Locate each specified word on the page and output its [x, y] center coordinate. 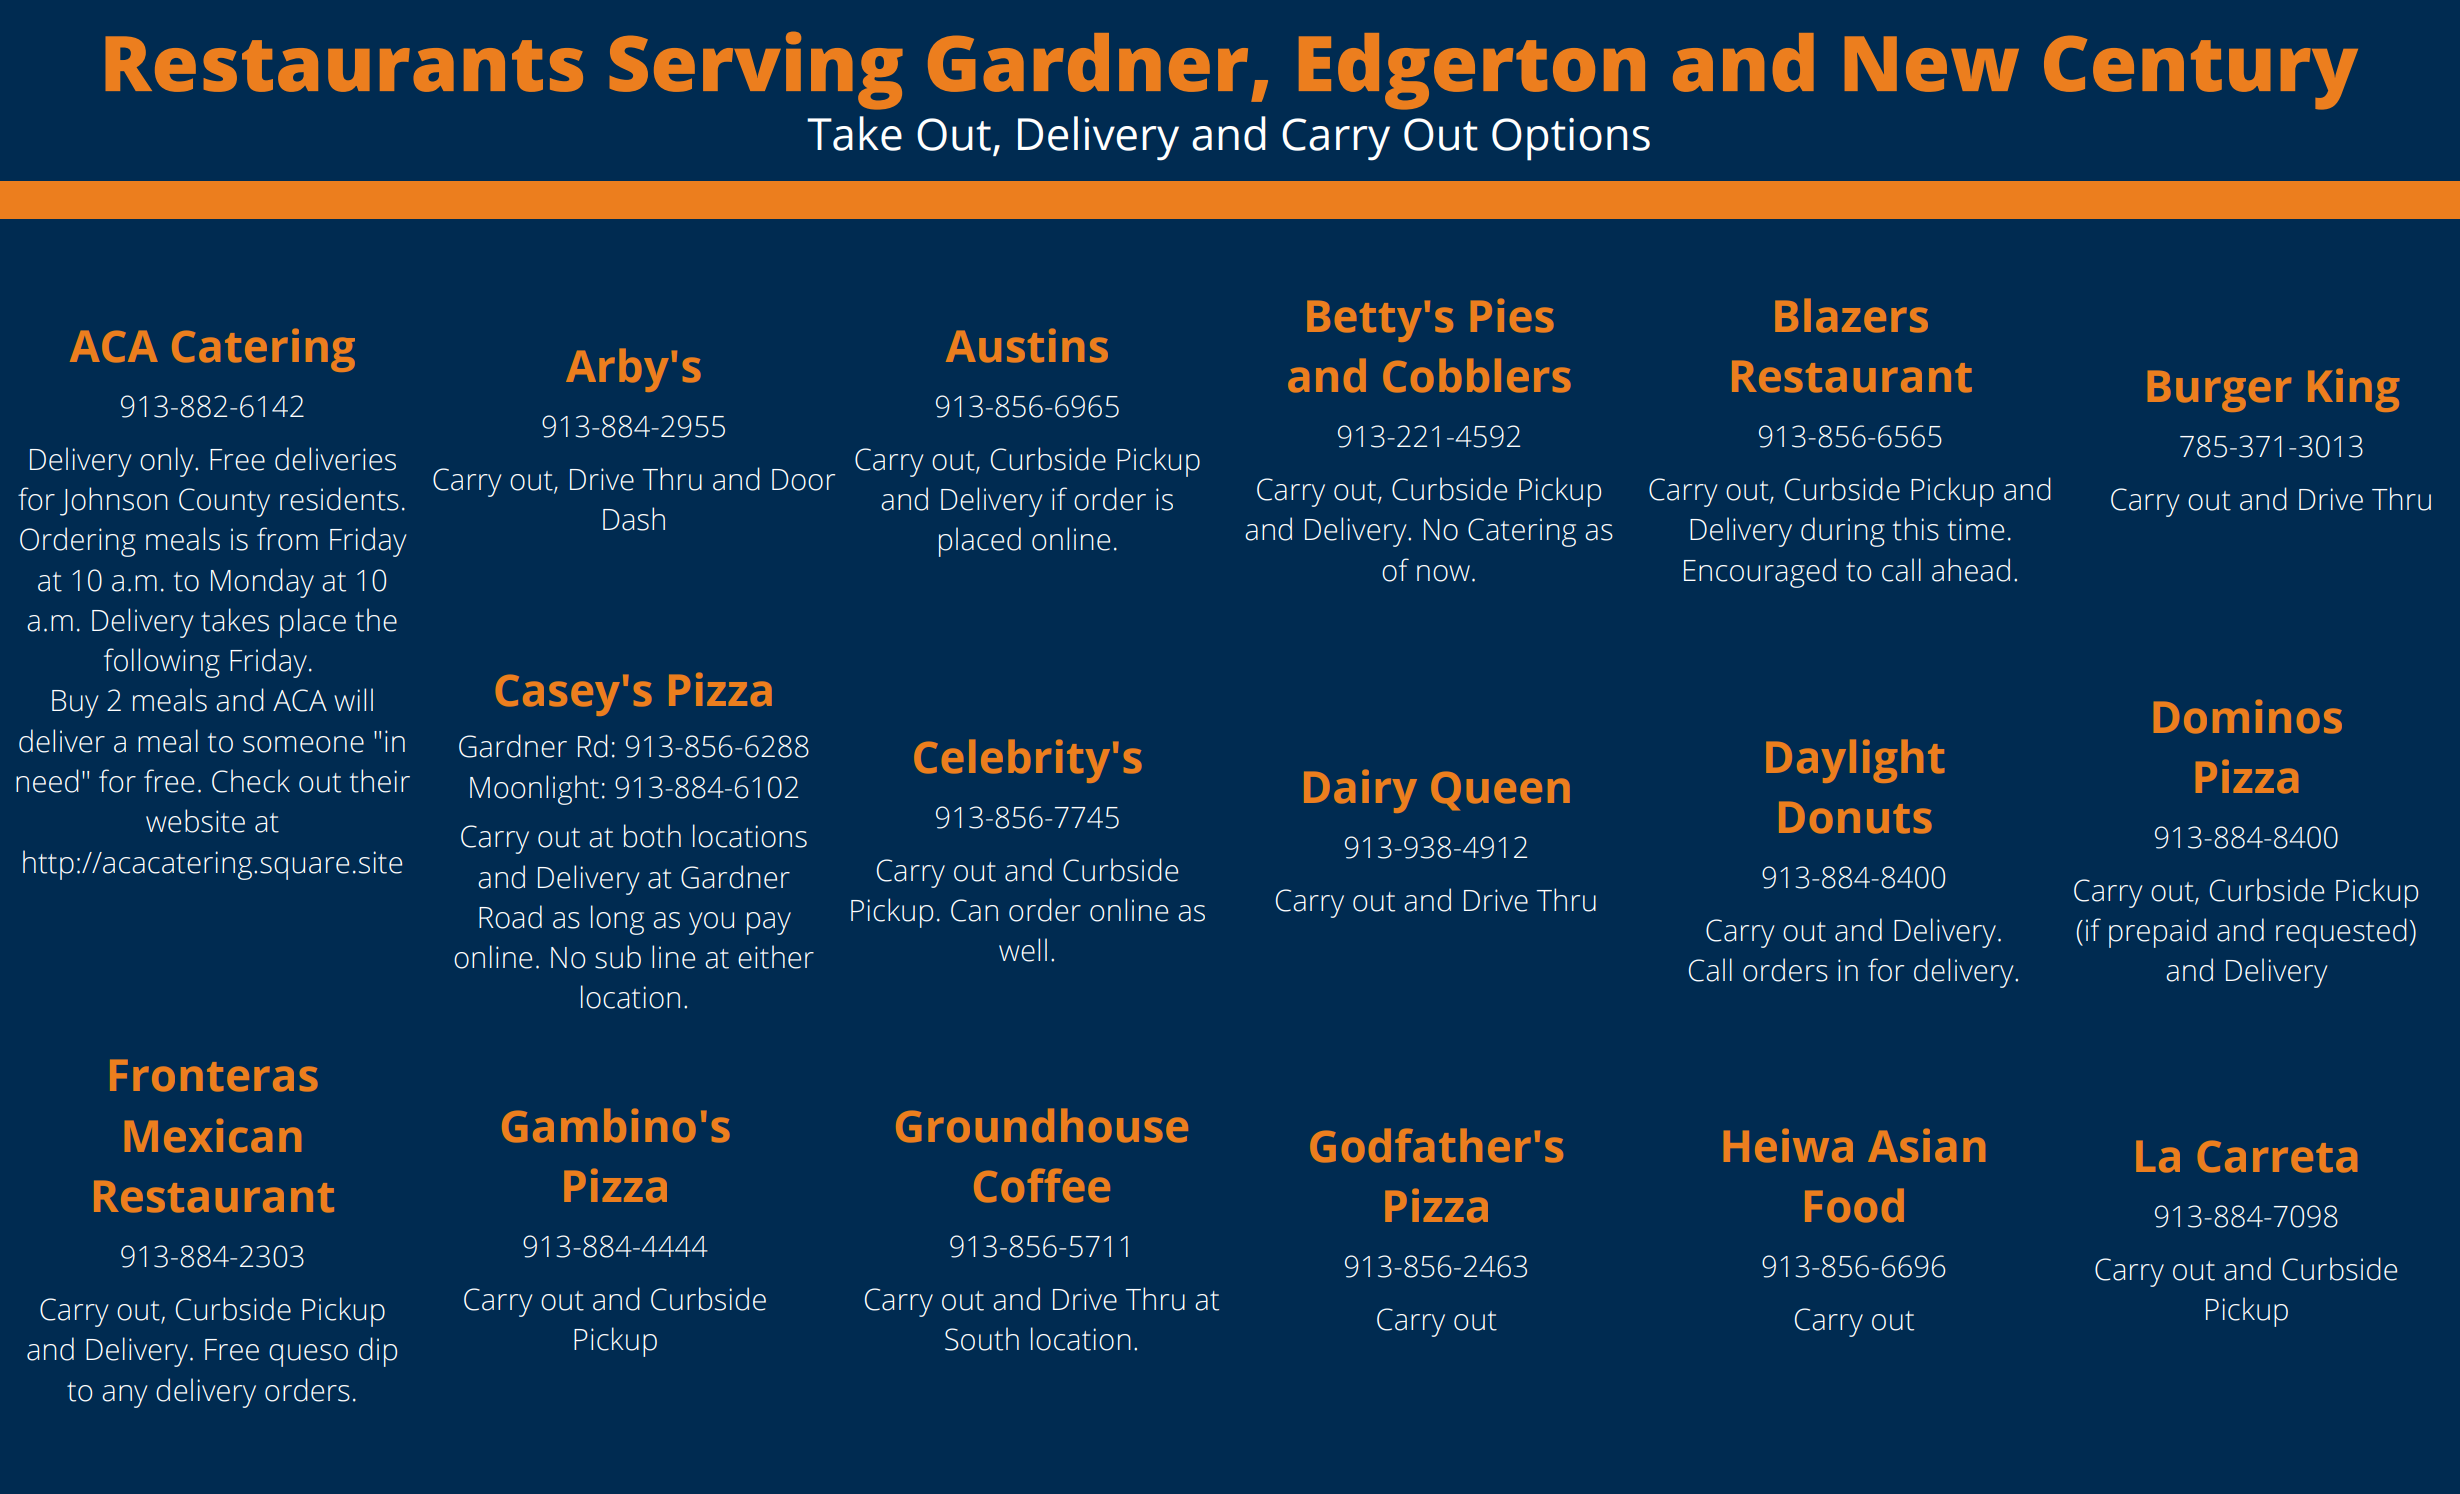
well [1023, 950]
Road [510, 917]
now [1443, 573]
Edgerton [1472, 71]
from [287, 539]
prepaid [2157, 933]
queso [308, 1355]
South [982, 1339]
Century [2201, 73]
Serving [756, 71]
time [1976, 529]
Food [1854, 1205]
